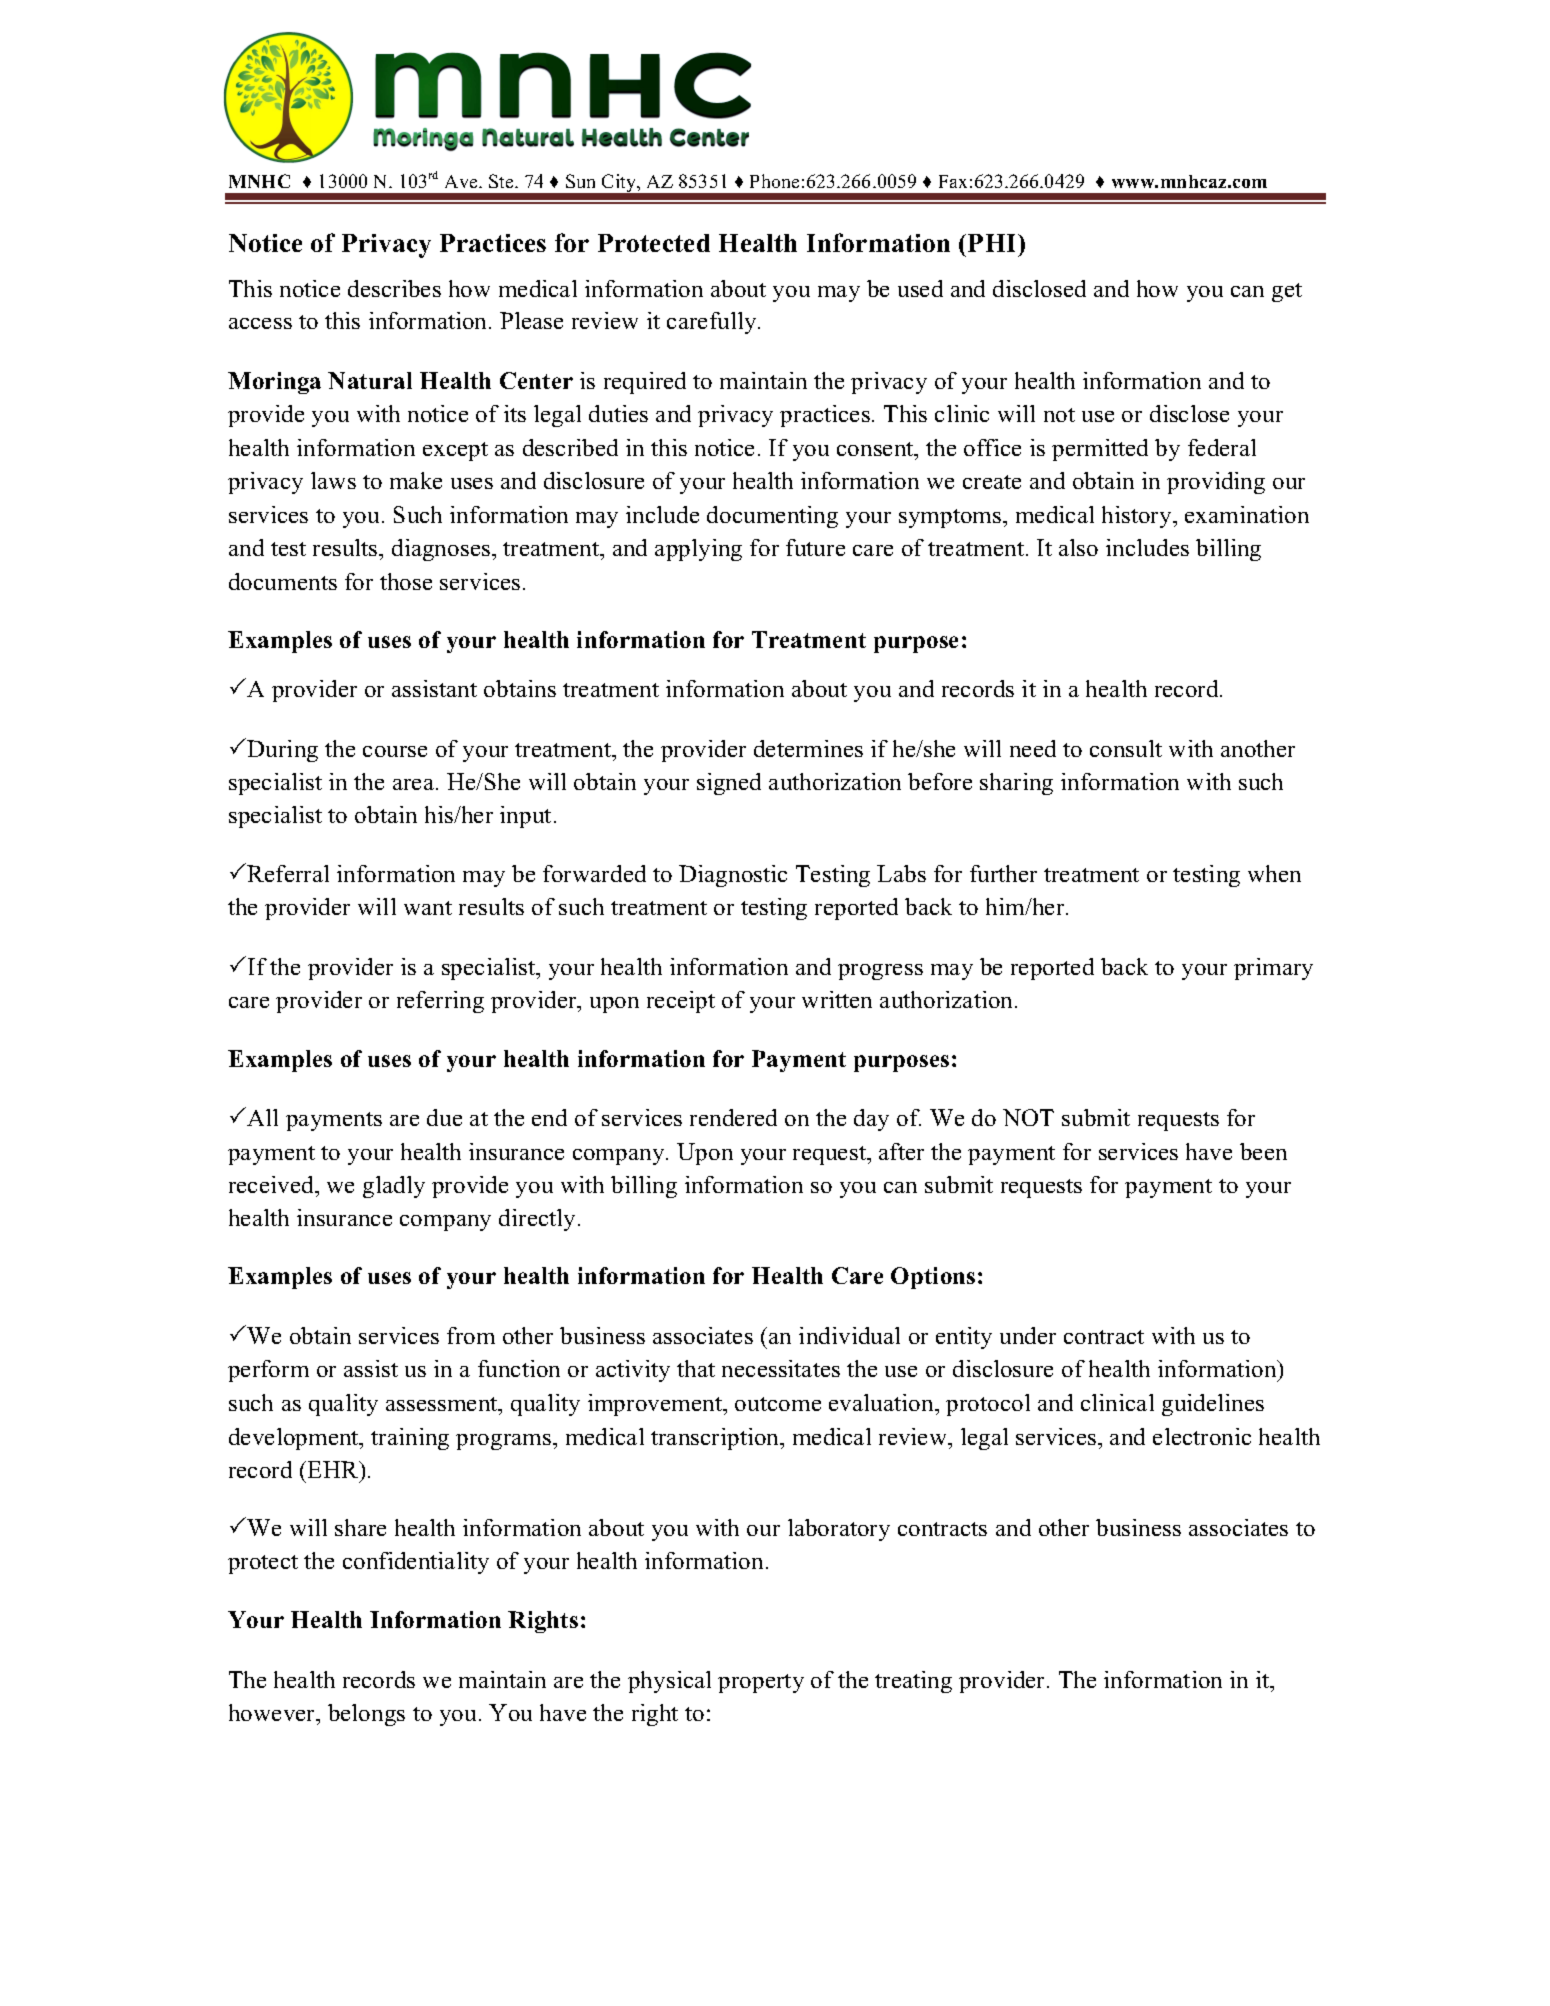 The image size is (1550, 2006). I want to click on property, so click(761, 1683).
